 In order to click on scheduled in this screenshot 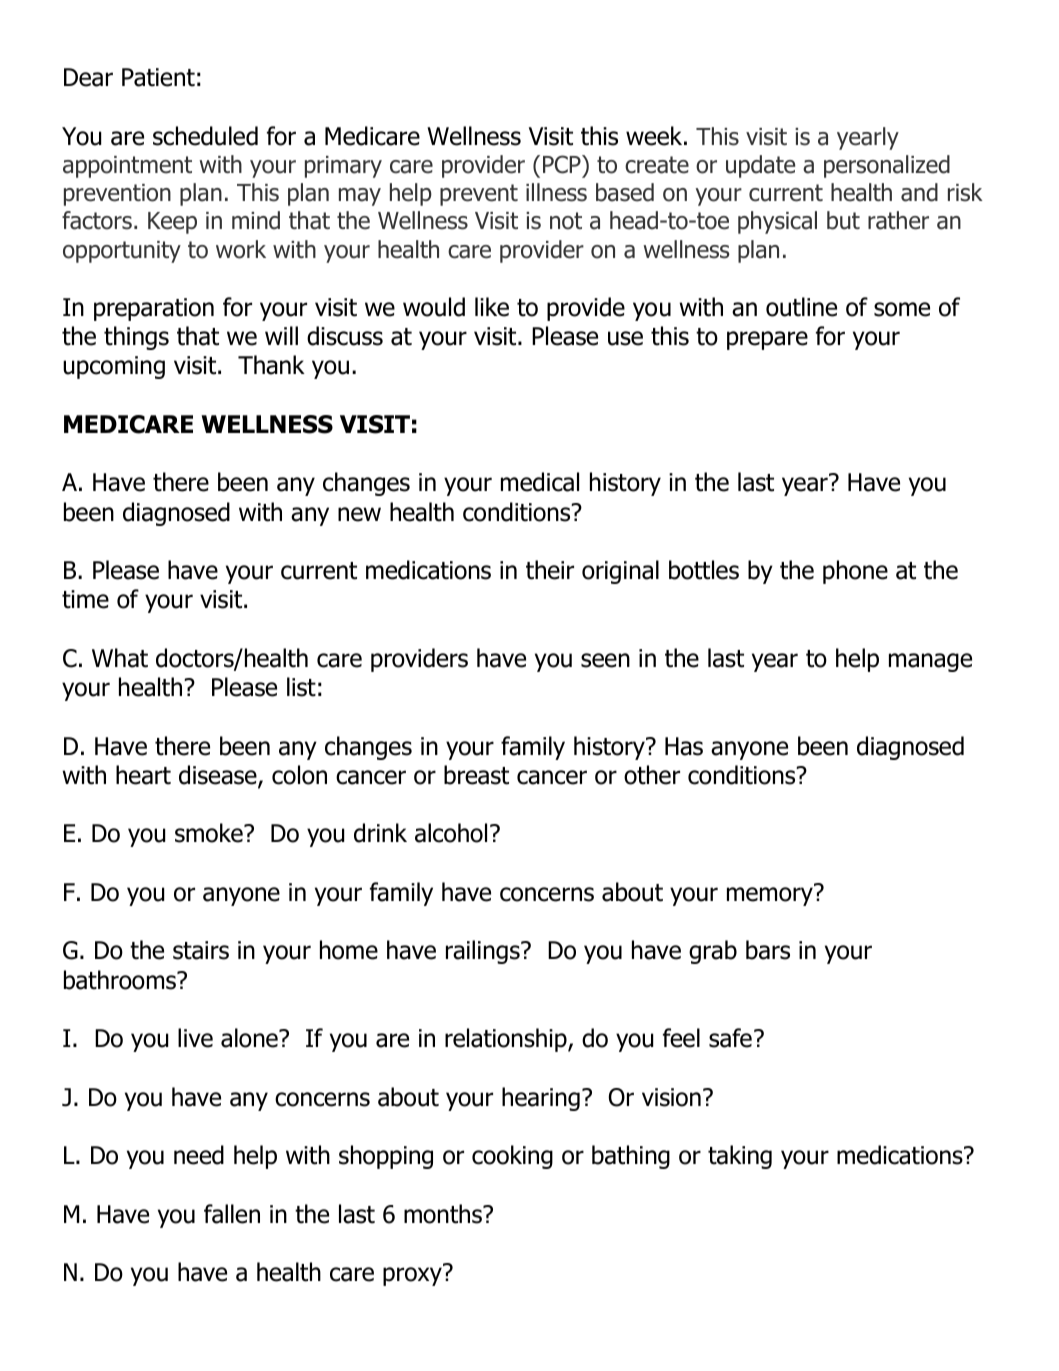, I will do `click(205, 136)`.
